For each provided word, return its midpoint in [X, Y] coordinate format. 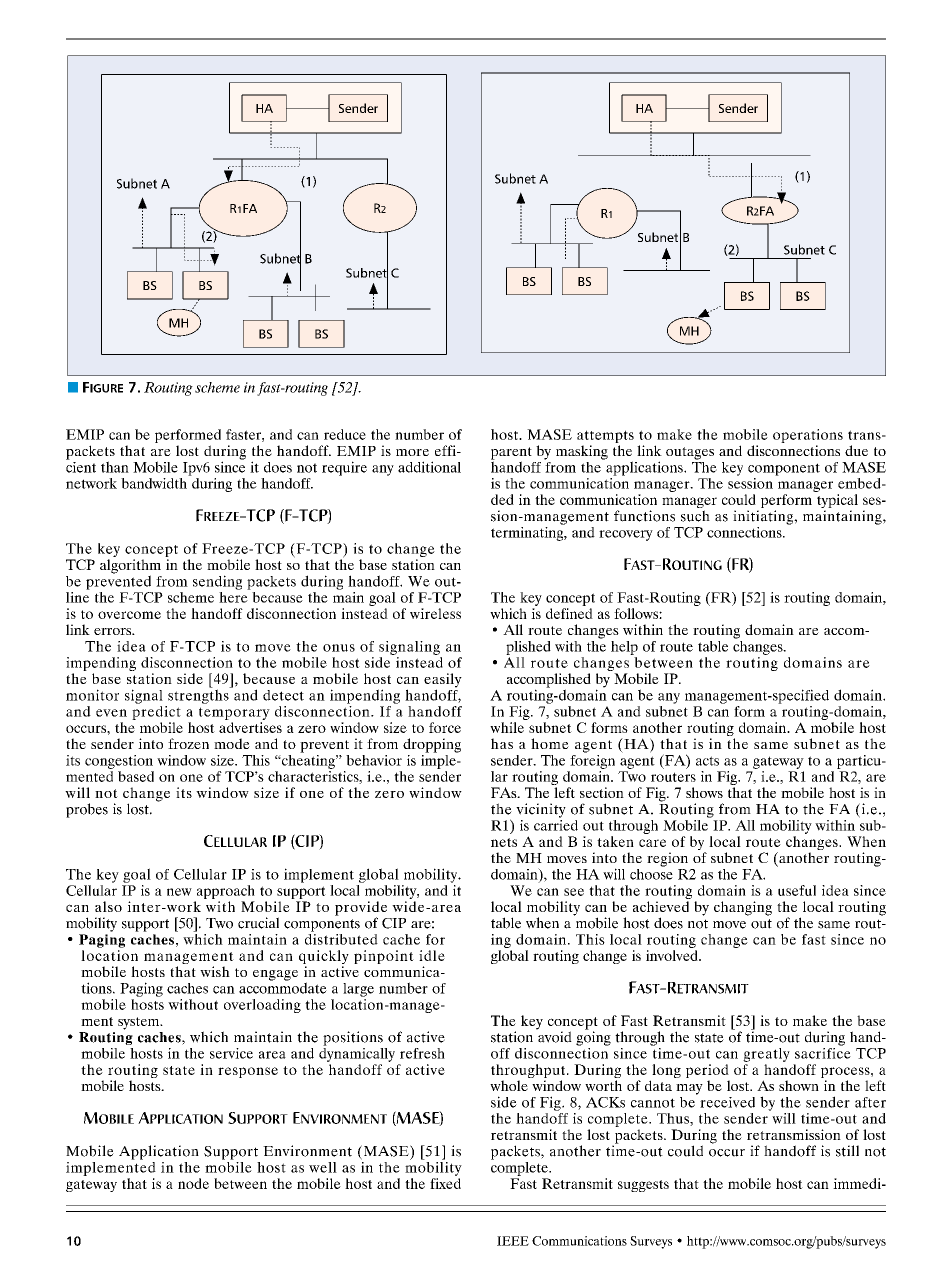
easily [443, 681]
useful [797, 890]
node [193, 1183]
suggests [643, 1186]
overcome [129, 615]
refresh [422, 1053]
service [231, 1053]
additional [429, 467]
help [624, 648]
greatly [766, 1055]
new [179, 892]
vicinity [541, 810]
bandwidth [155, 482]
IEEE [513, 1241]
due [856, 450]
